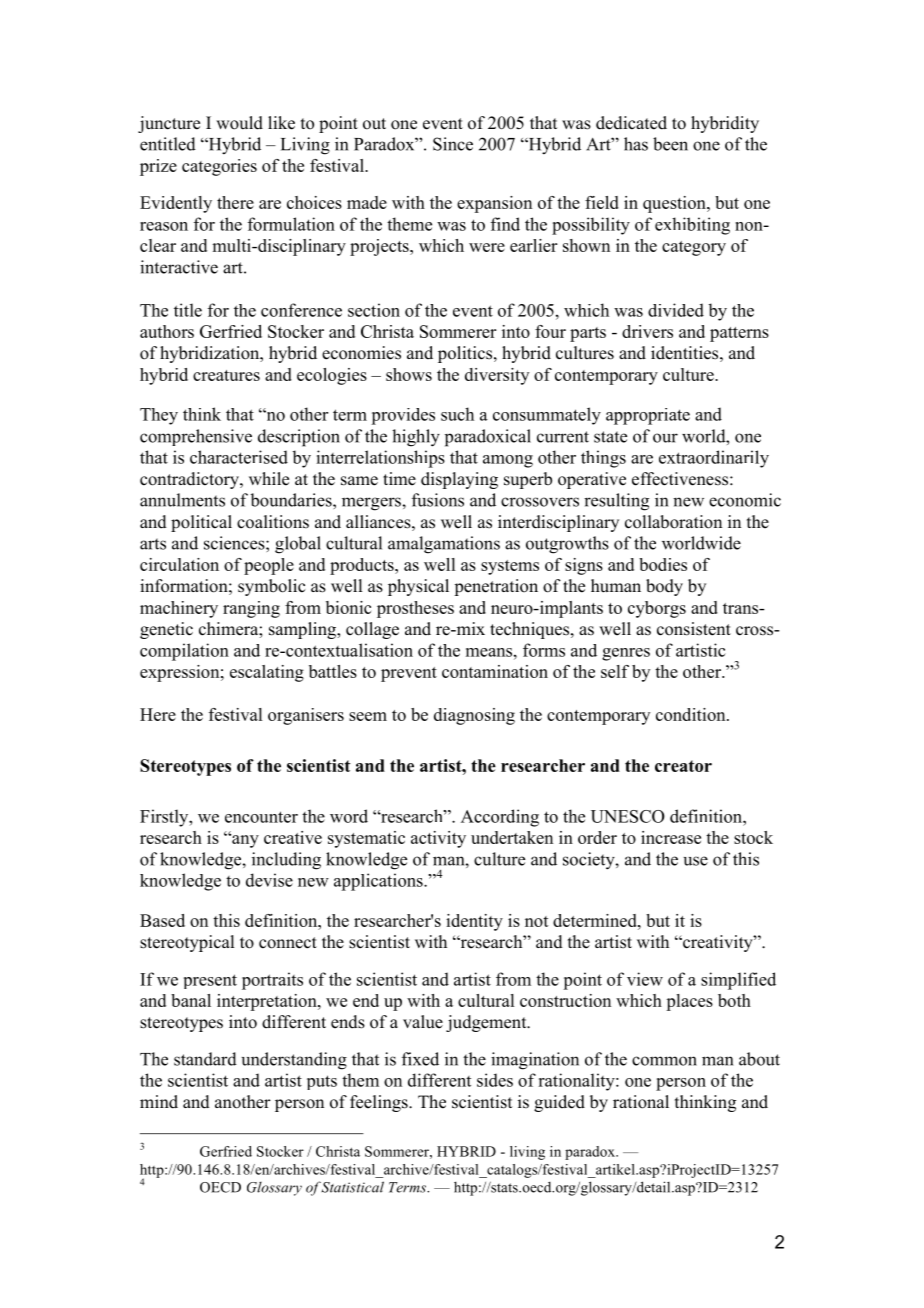 The image size is (924, 1308). What do you see at coordinates (267, 673) in the screenshot?
I see `escalating` at bounding box center [267, 673].
